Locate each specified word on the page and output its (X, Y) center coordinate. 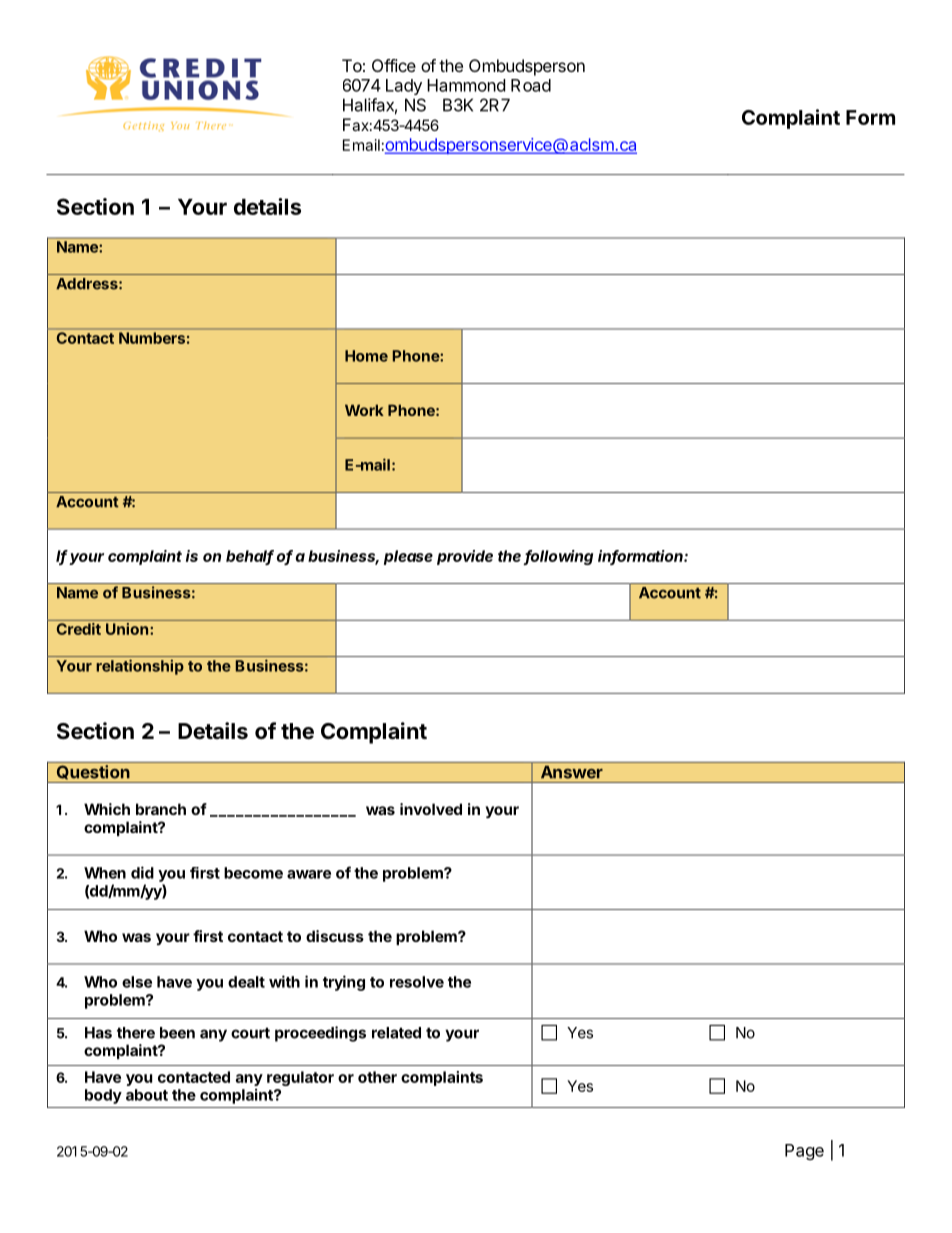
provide (465, 557)
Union (128, 629)
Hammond (466, 85)
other (377, 1077)
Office (394, 65)
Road (531, 85)
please (408, 557)
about (147, 1095)
